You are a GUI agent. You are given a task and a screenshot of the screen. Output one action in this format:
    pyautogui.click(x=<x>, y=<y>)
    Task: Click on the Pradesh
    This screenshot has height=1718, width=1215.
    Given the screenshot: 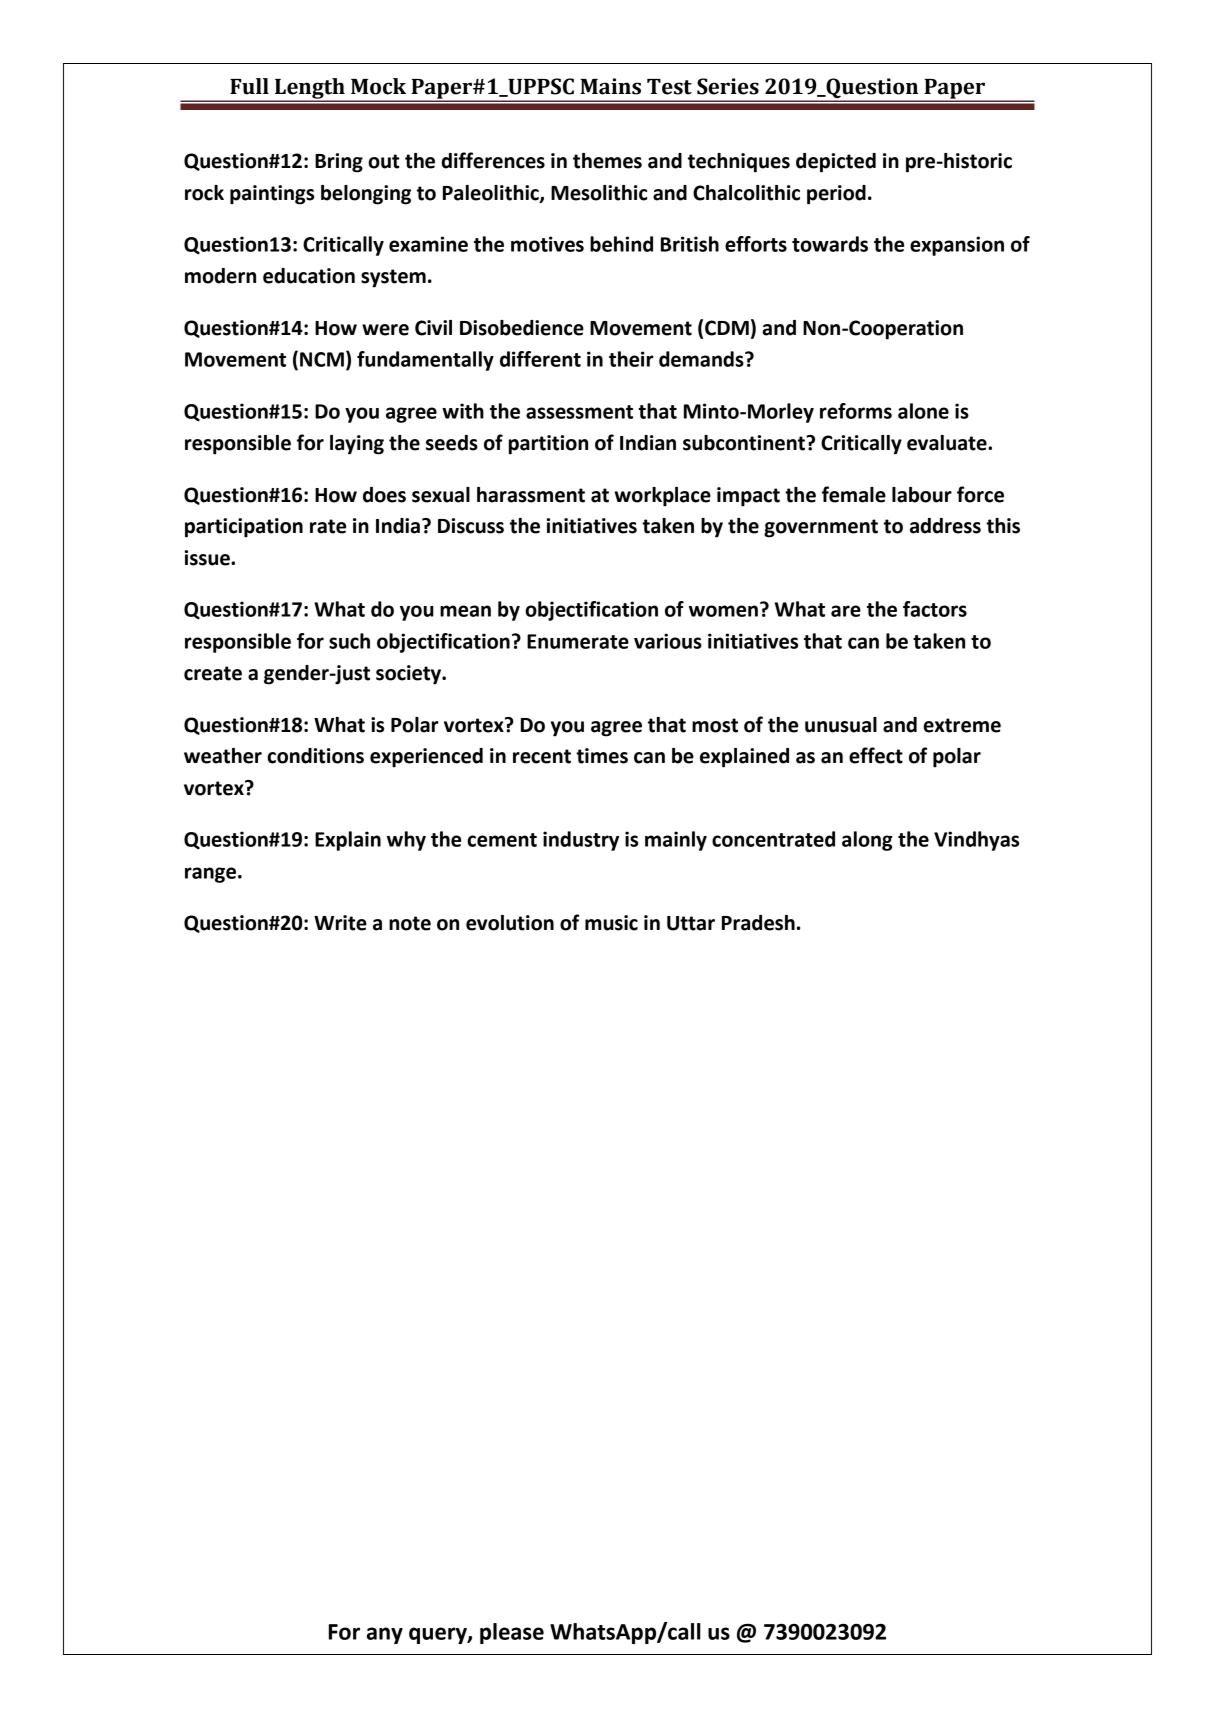 What is the action you would take?
    pyautogui.click(x=758, y=923)
